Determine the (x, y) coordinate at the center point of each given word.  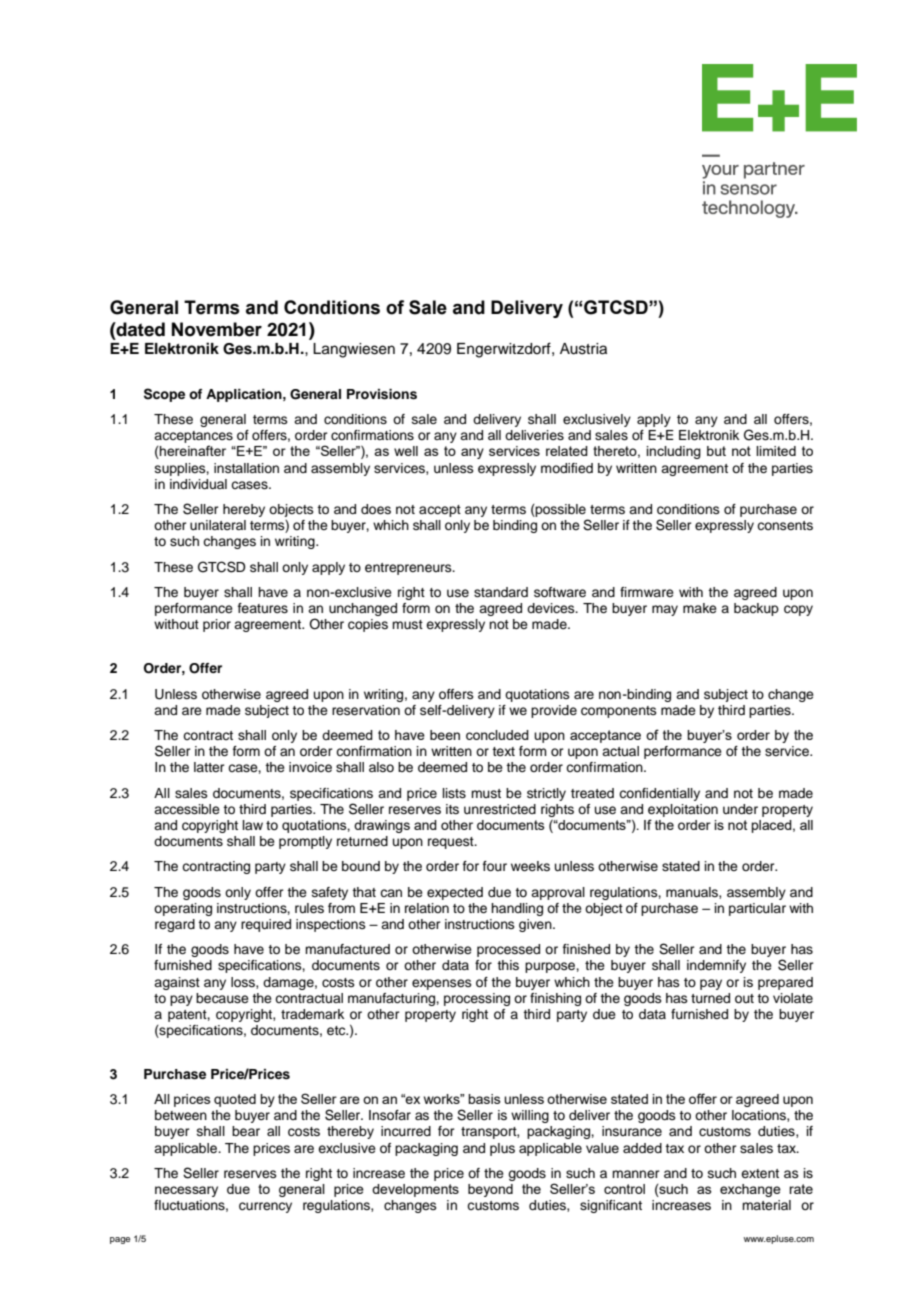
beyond (490, 1190)
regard (175, 925)
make (700, 608)
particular (757, 909)
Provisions (382, 394)
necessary (186, 1191)
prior (217, 625)
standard (501, 592)
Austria (583, 349)
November (217, 329)
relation (427, 908)
